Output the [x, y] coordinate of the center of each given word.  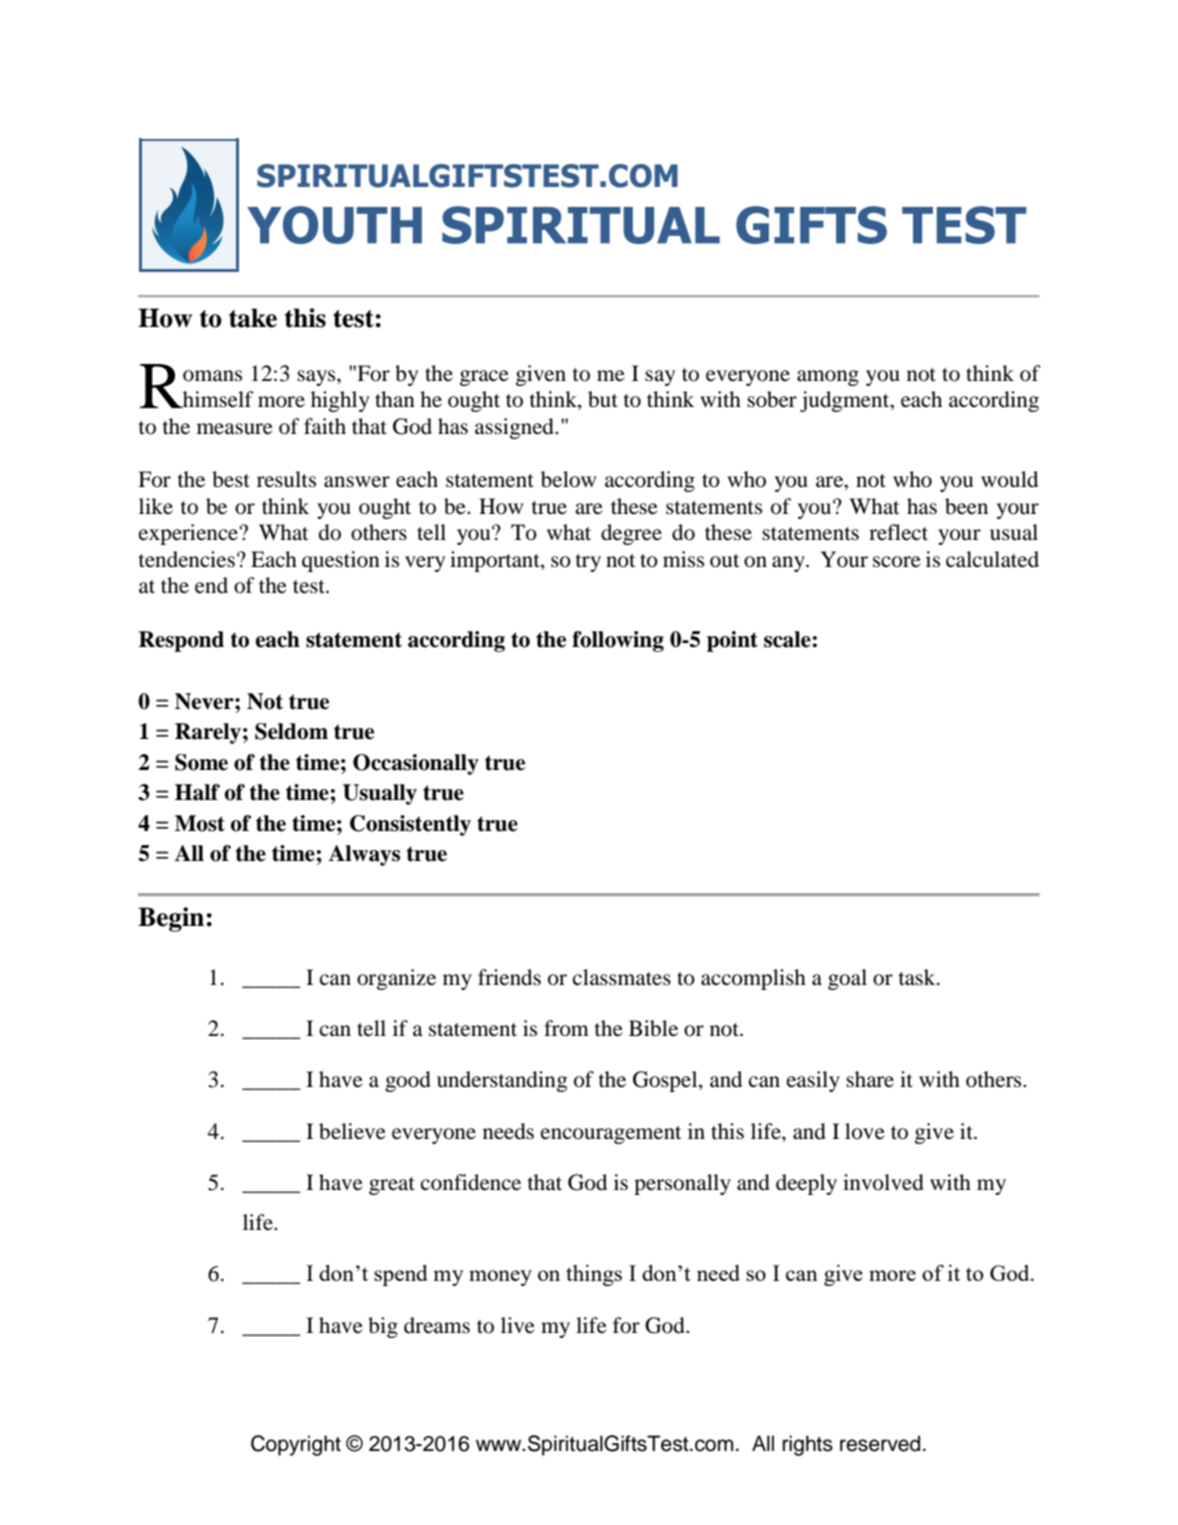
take [253, 318]
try [588, 563]
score [897, 562]
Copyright [296, 1445]
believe [352, 1131]
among [828, 378]
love [865, 1131]
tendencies [186, 559]
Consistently [410, 825]
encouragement [611, 1135]
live [518, 1325]
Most [200, 823]
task [918, 977]
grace [484, 378]
